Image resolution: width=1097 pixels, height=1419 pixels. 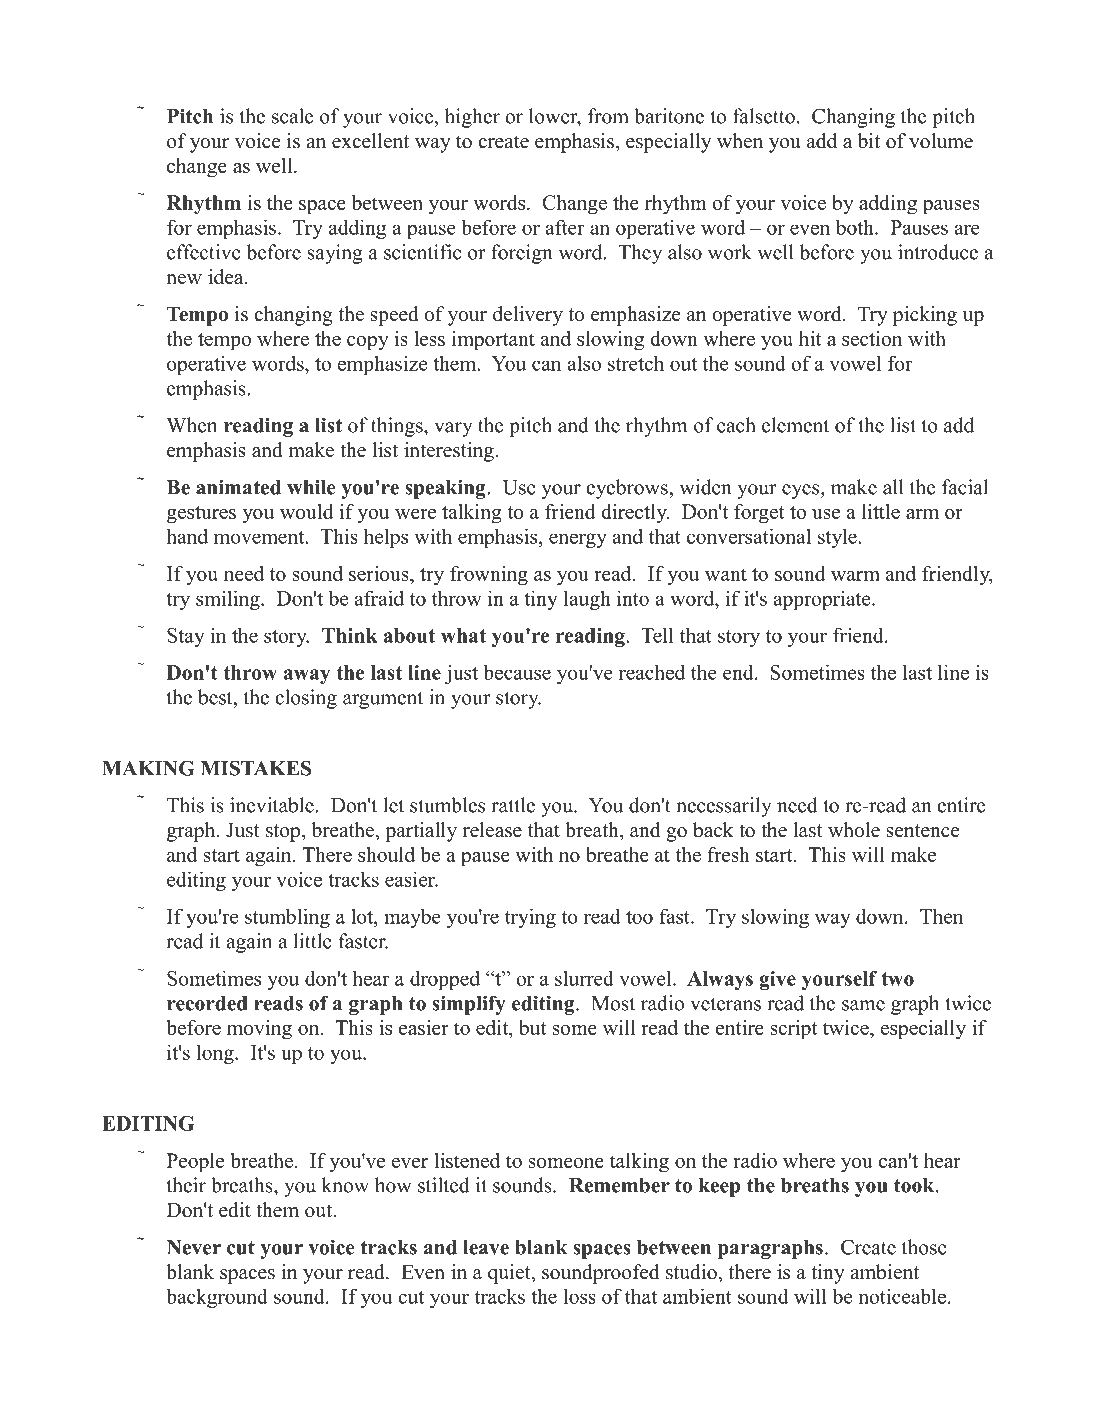 What do you see at coordinates (453, 429) in the screenshot?
I see `vary` at bounding box center [453, 429].
